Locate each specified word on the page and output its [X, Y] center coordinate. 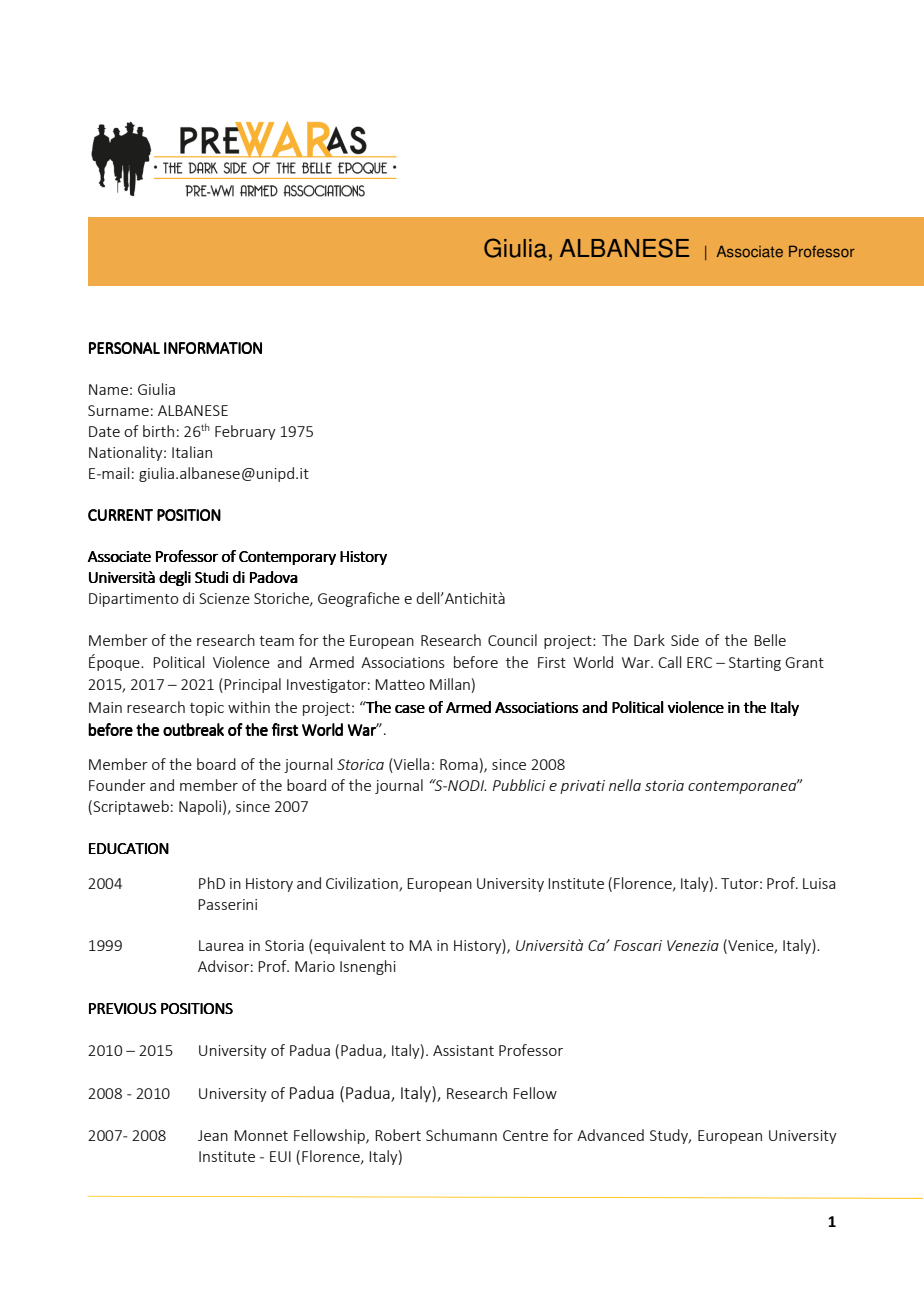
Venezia [693, 945]
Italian [192, 452]
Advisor [223, 966]
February [245, 432]
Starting [755, 664]
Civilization [363, 884]
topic [207, 709]
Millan [450, 684]
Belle [770, 640]
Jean [213, 1135]
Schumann [461, 1135]
